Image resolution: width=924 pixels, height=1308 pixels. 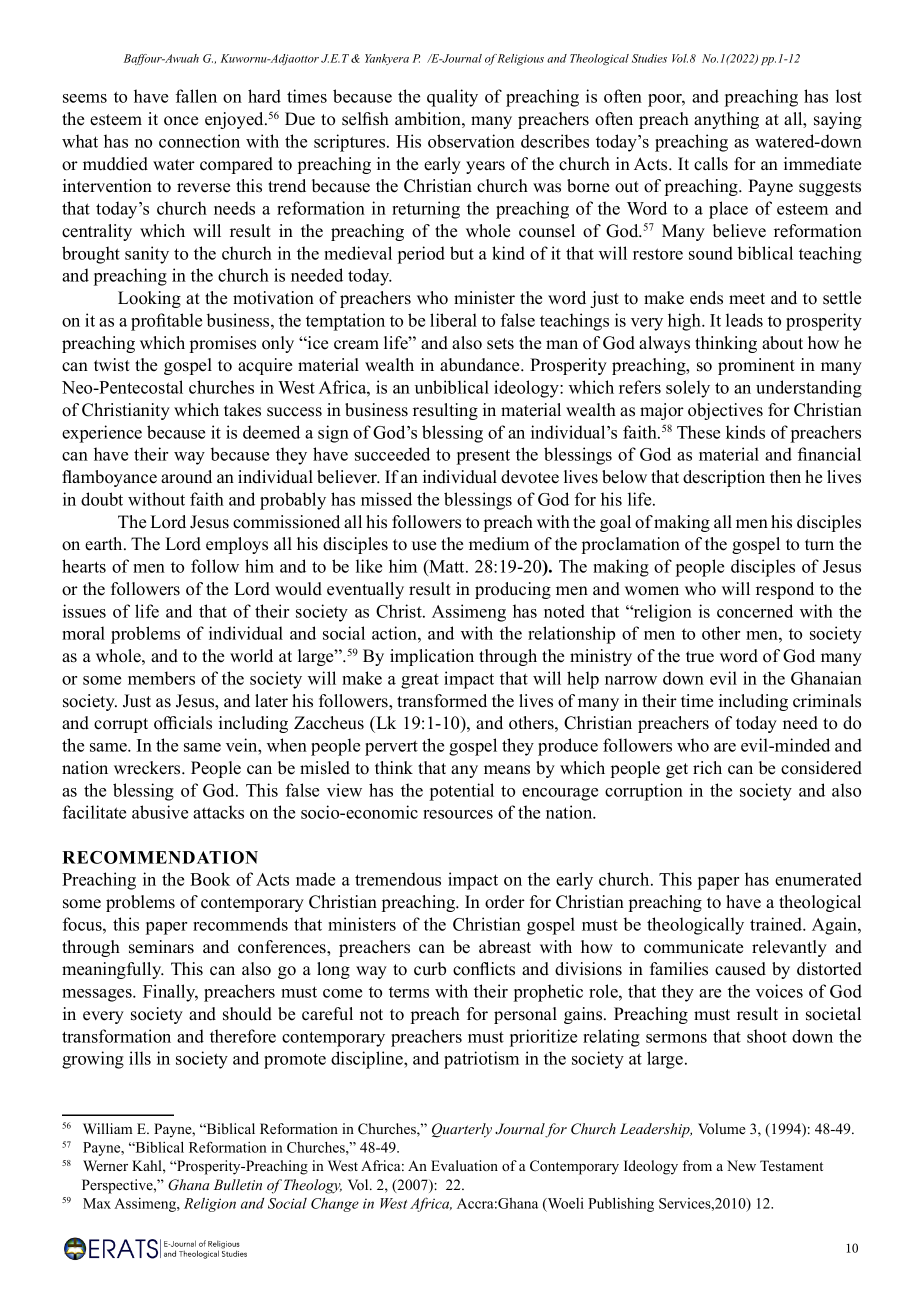 I want to click on fallen, so click(x=196, y=96).
